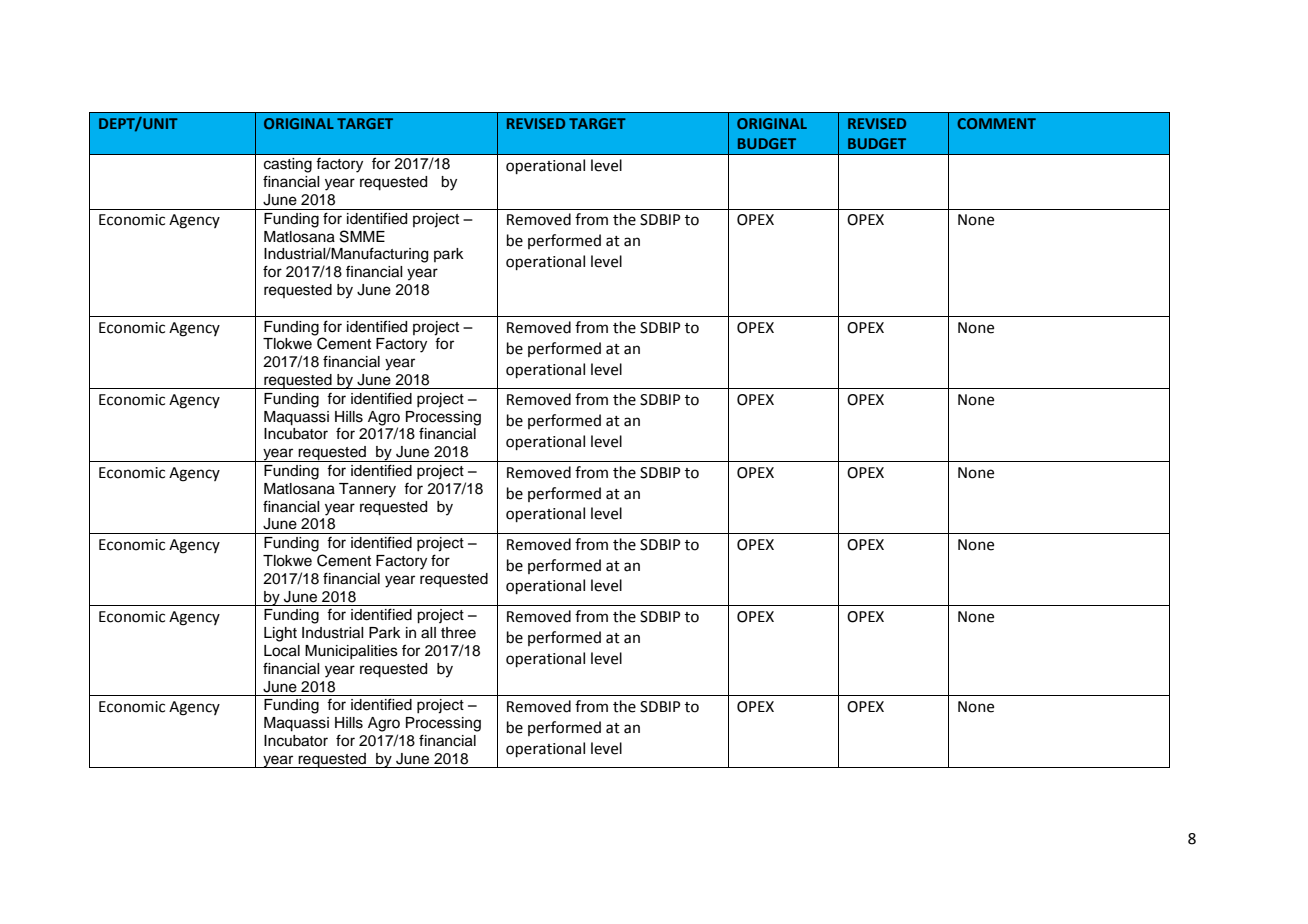 The height and width of the document is (924, 1308). I want to click on COMMENT, so click(996, 123).
